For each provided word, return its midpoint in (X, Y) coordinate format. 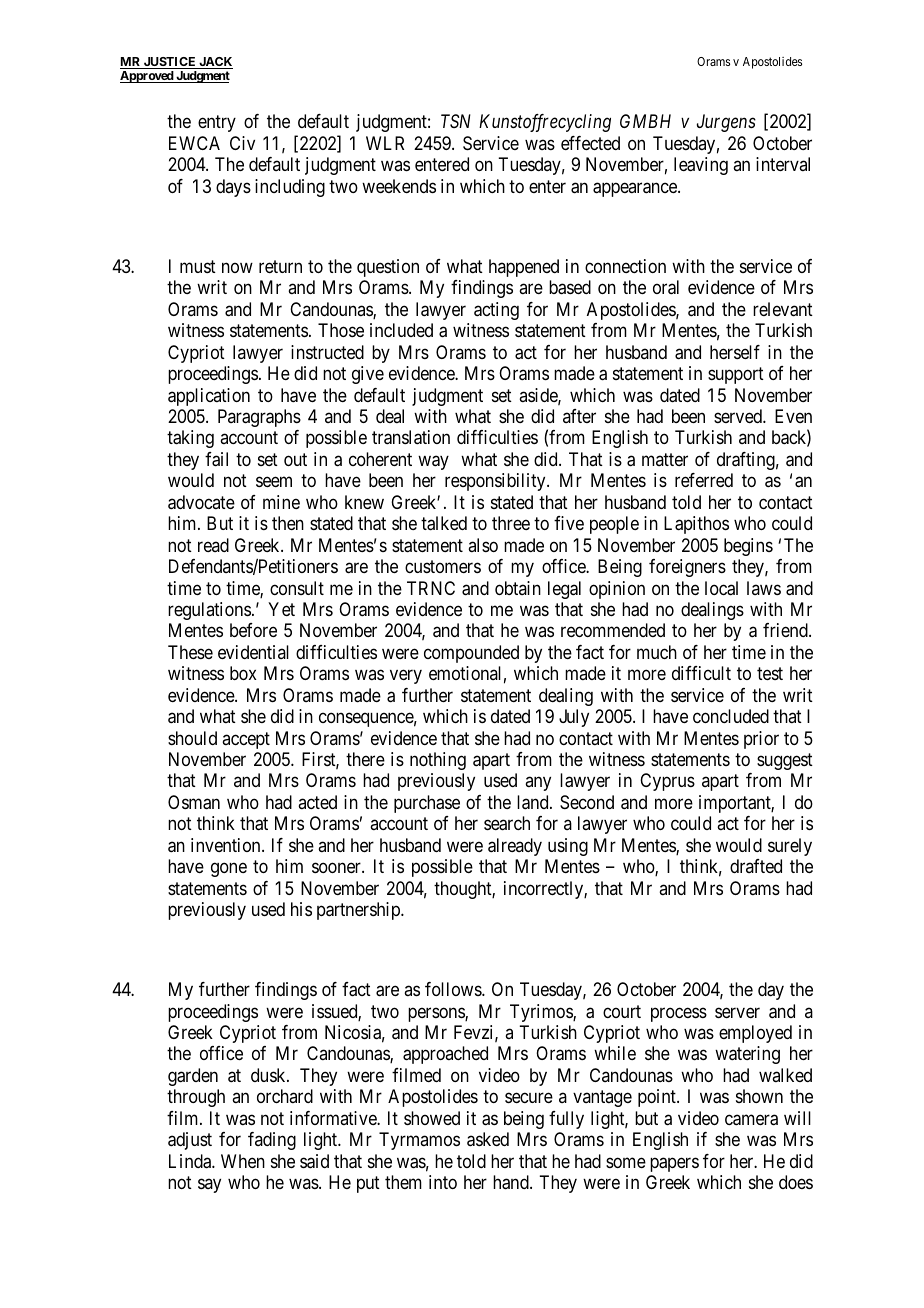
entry (217, 124)
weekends (399, 186)
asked (488, 1139)
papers (674, 1164)
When (243, 1161)
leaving (701, 166)
